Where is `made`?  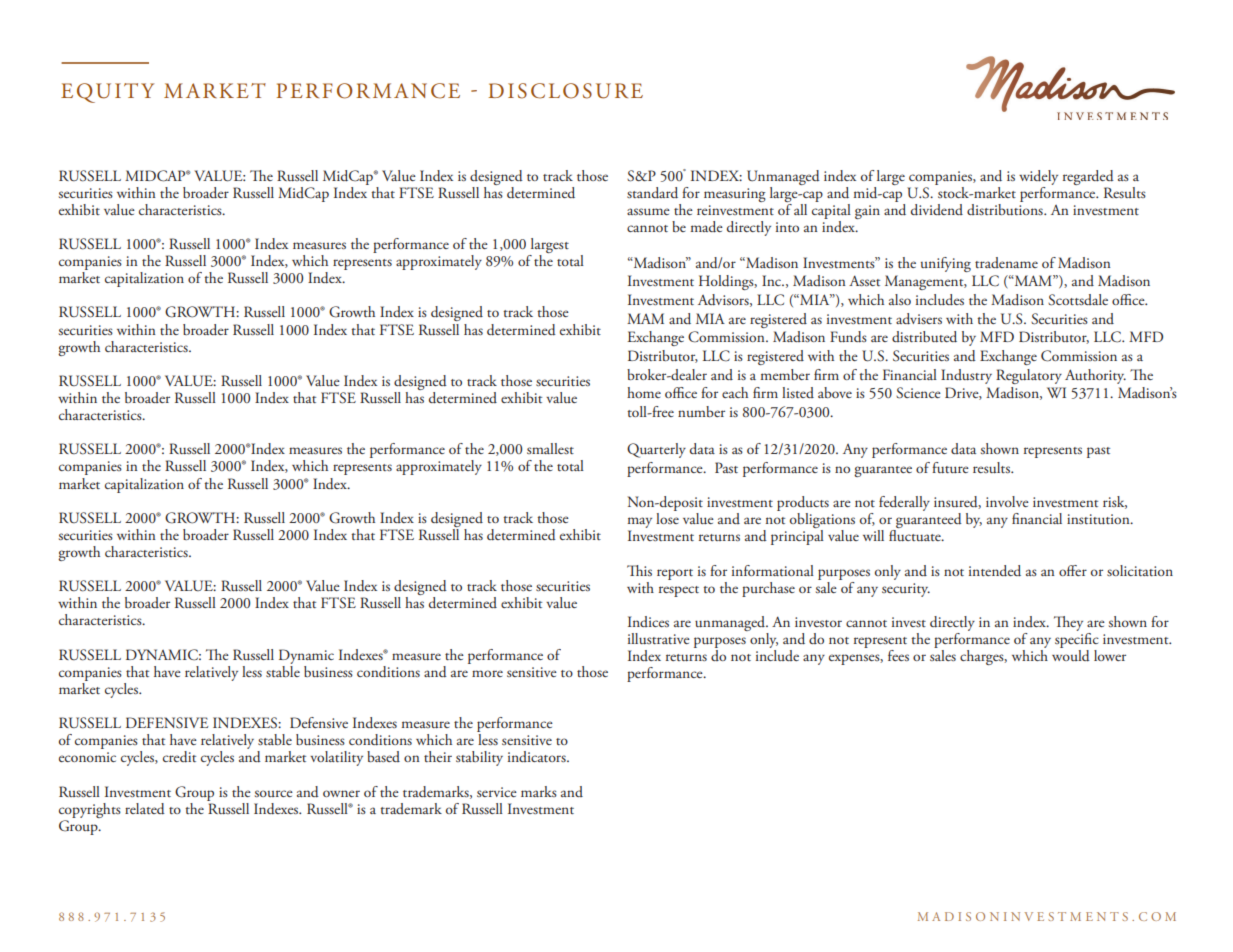 made is located at coordinates (707, 227).
